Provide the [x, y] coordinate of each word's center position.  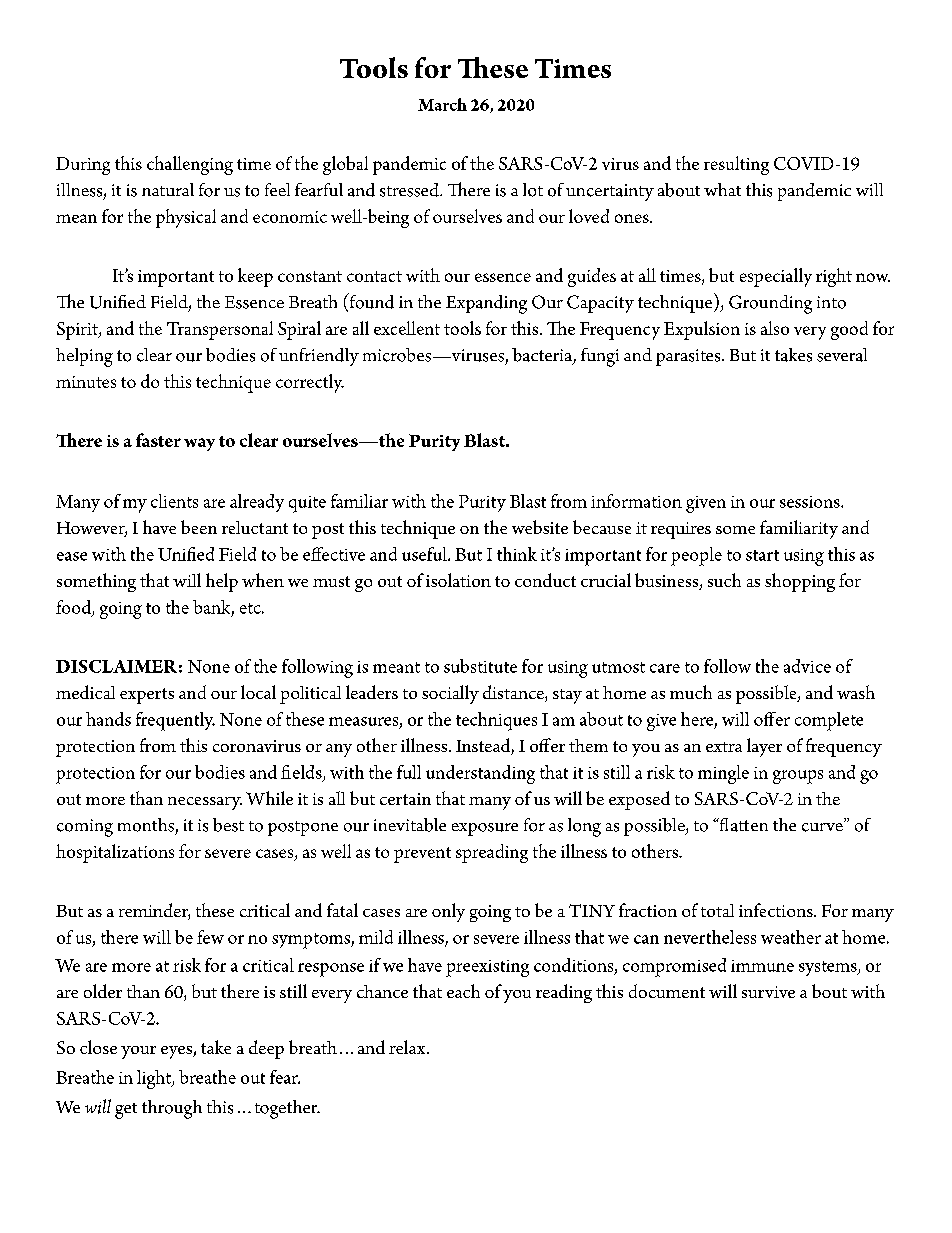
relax [408, 1047]
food [74, 608]
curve [823, 826]
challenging [190, 165]
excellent [407, 328]
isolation [458, 580]
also [775, 328]
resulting [736, 165]
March [442, 104]
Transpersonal [220, 330]
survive [768, 992]
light [155, 1079]
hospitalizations [115, 853]
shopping [800, 582]
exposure [485, 829]
